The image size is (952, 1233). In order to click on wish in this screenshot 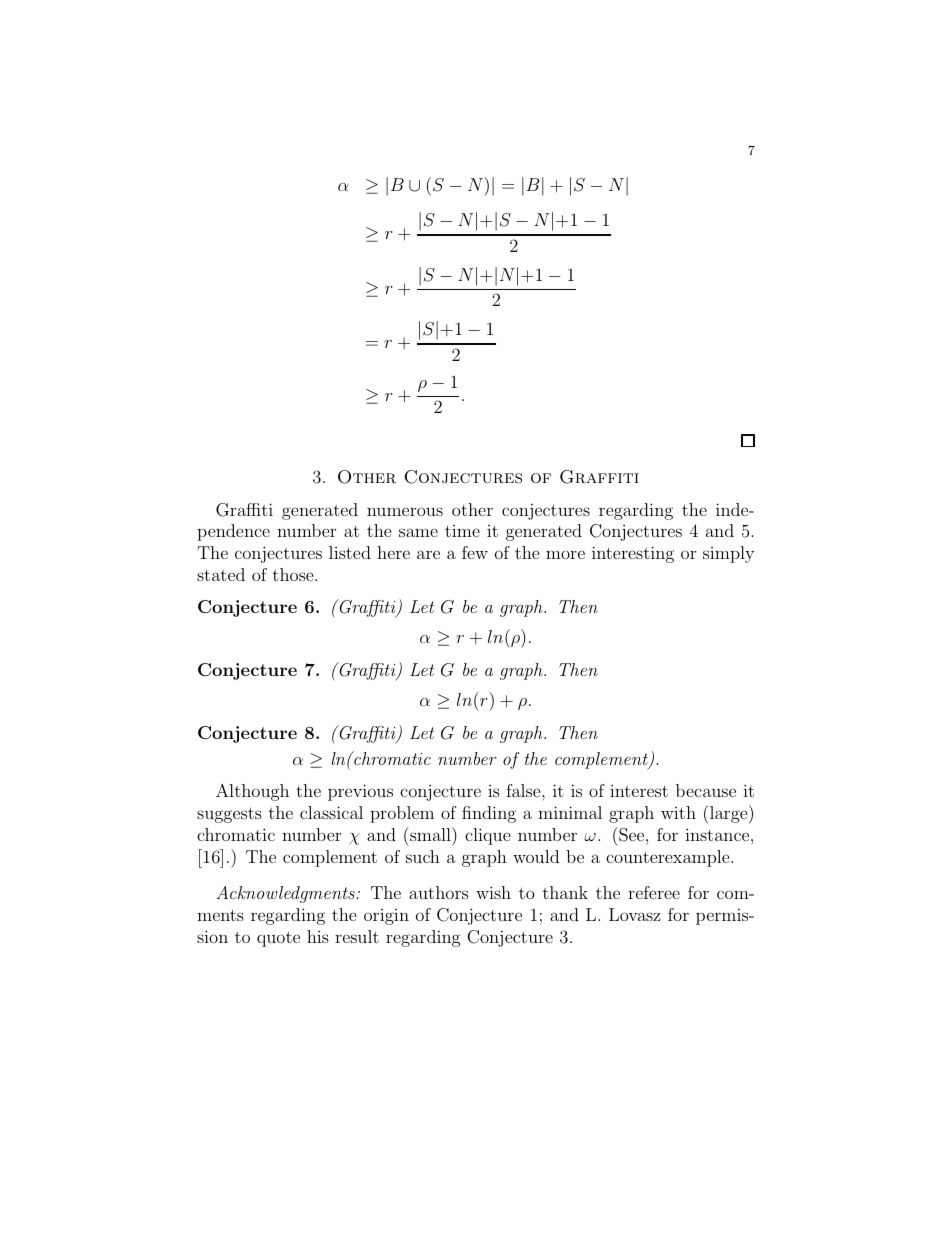, I will do `click(493, 892)`.
